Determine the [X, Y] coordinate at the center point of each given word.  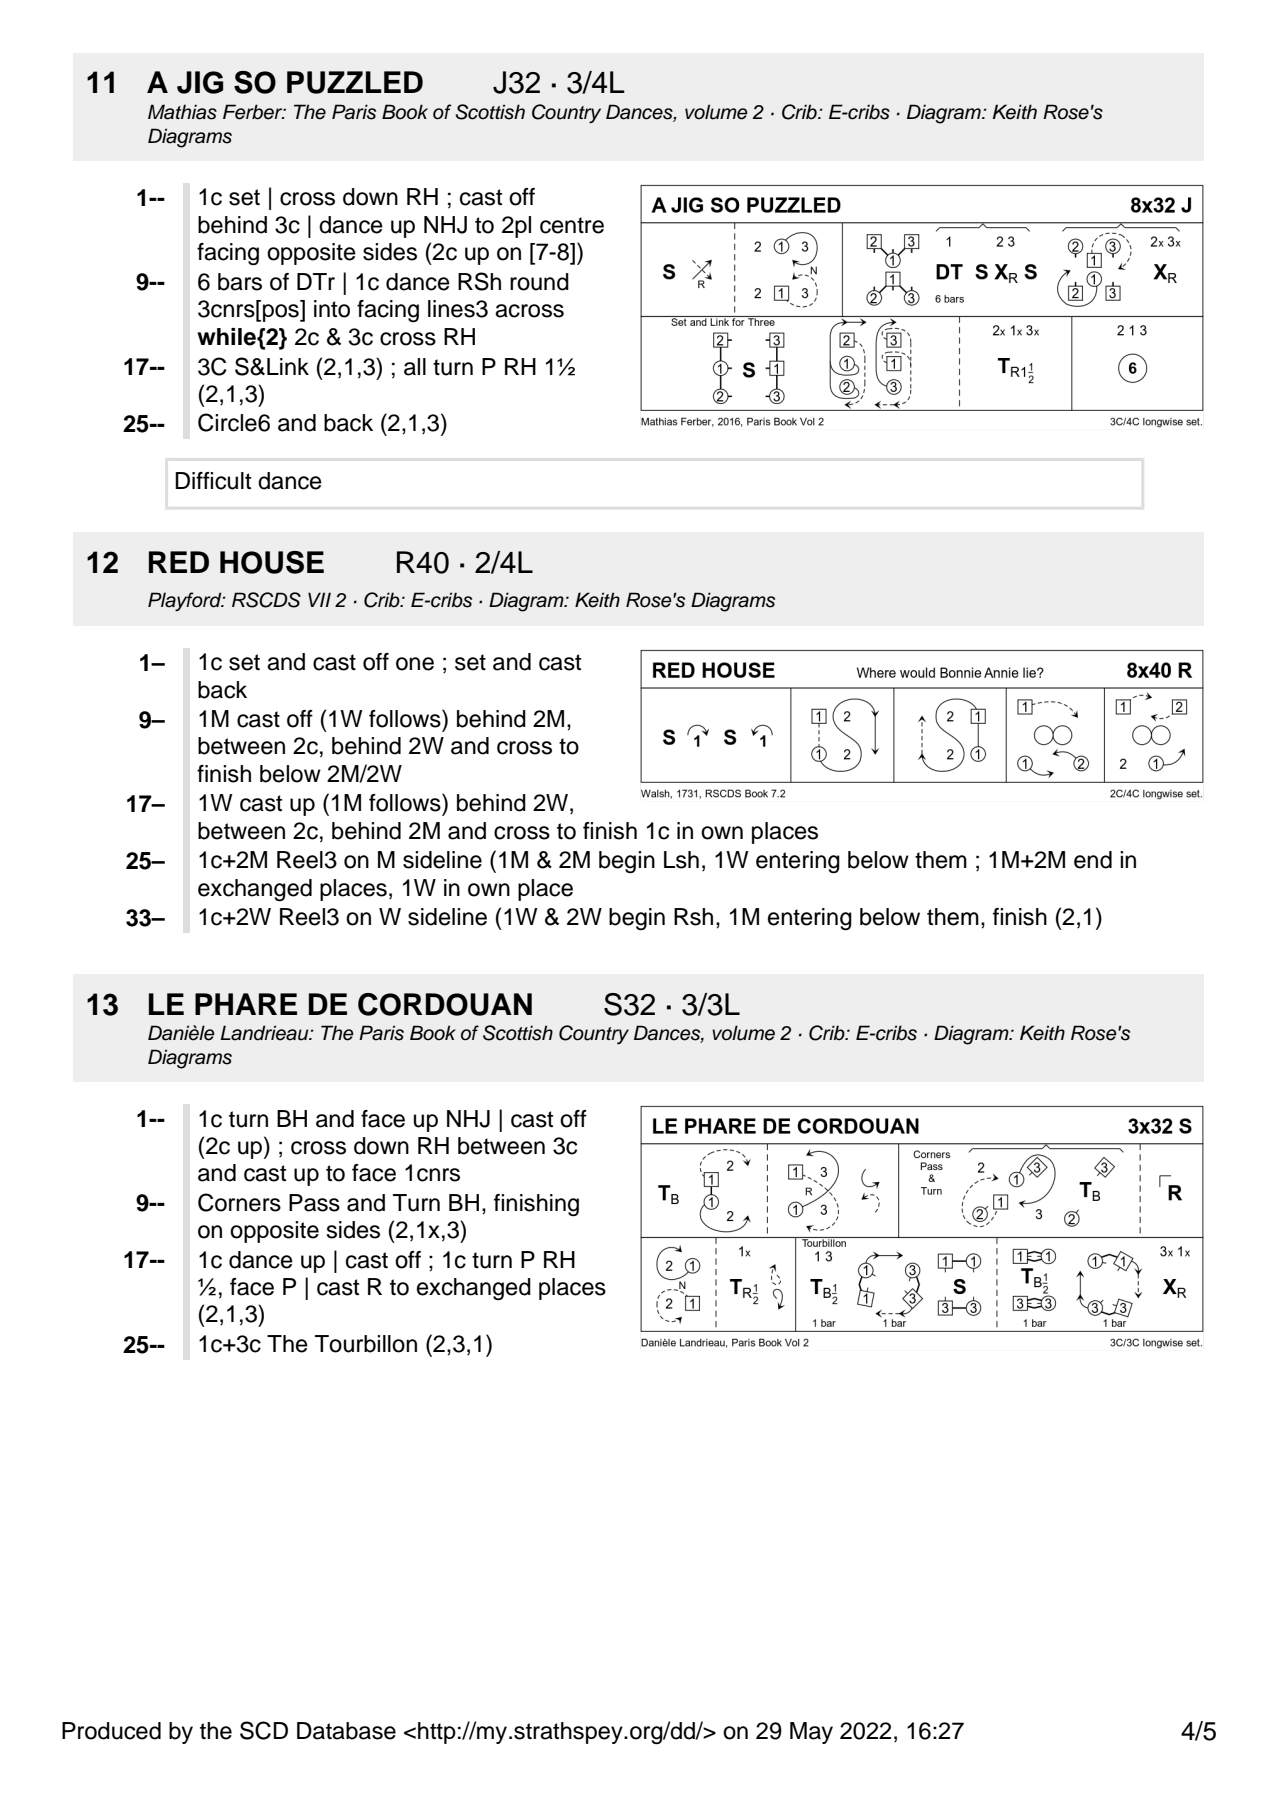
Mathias [182, 112]
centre [572, 225]
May [811, 1733]
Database [346, 1731]
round [539, 282]
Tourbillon [366, 1344]
